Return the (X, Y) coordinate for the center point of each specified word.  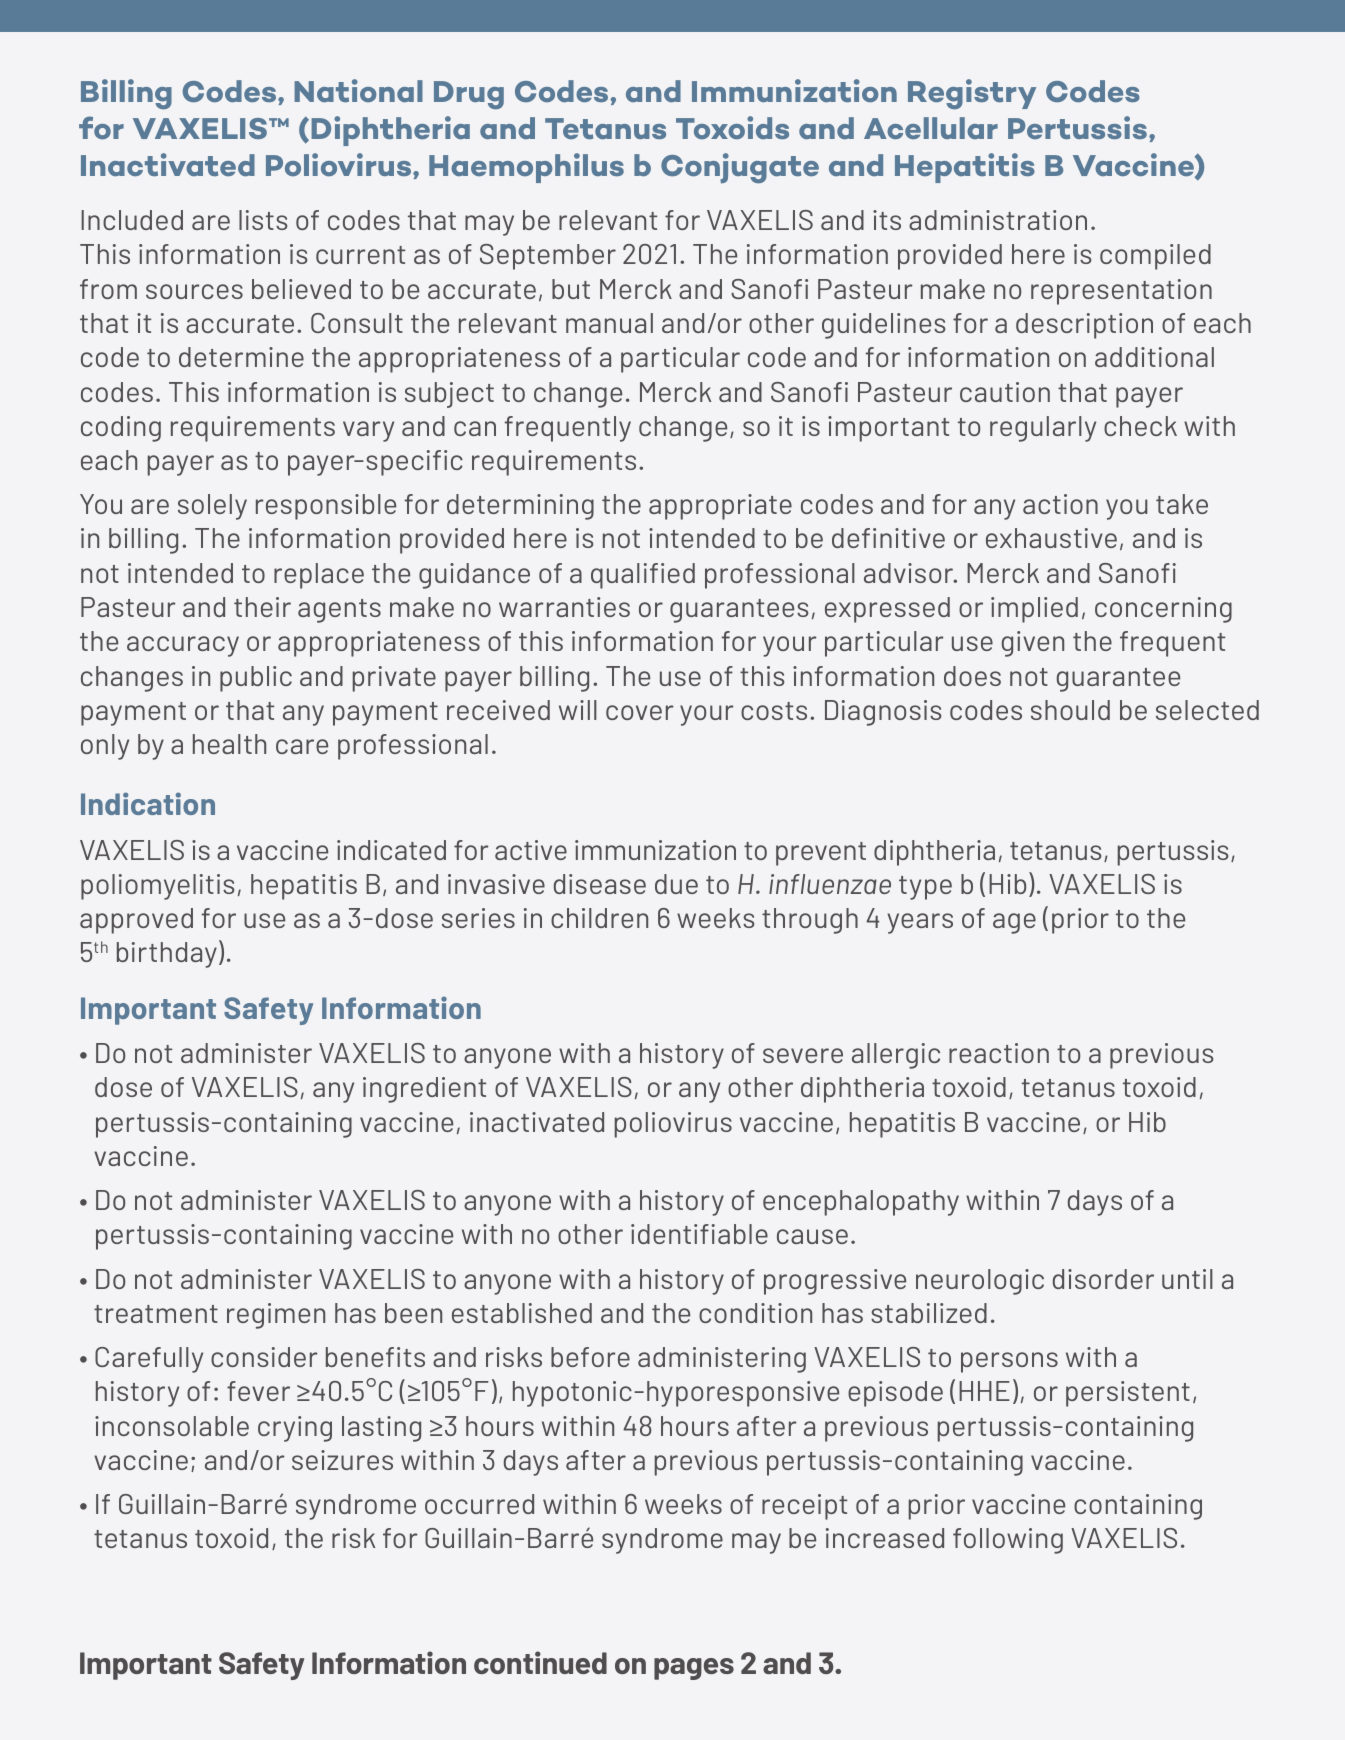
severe (803, 1055)
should (1070, 710)
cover (640, 712)
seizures (342, 1460)
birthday (167, 955)
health (229, 744)
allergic (896, 1056)
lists (263, 220)
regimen (276, 1316)
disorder (1103, 1279)
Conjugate (740, 168)
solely (212, 507)
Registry (972, 94)
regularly (1043, 429)
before (590, 1357)
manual (609, 323)
